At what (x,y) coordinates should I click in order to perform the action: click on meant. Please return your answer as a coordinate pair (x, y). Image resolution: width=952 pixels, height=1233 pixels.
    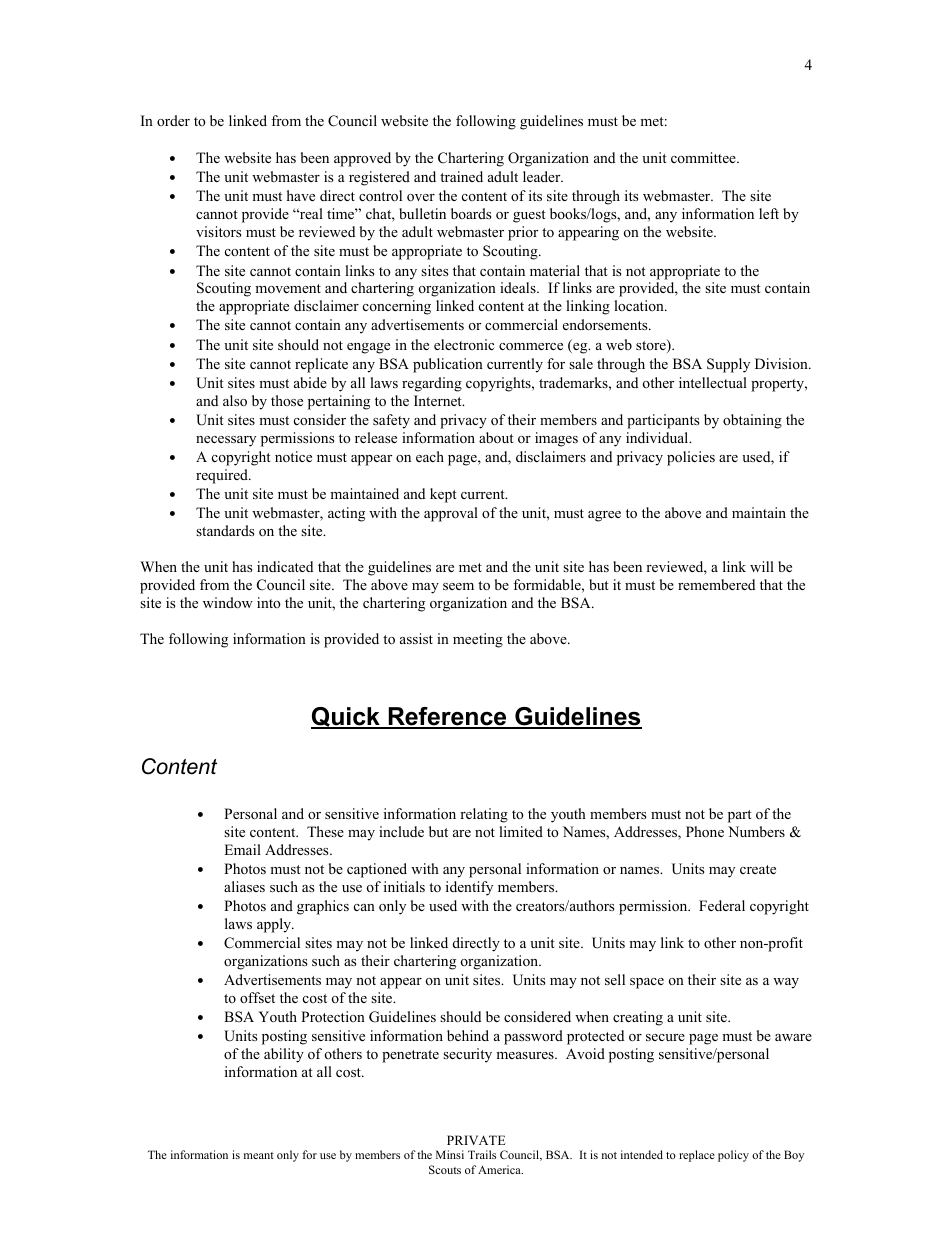
    Looking at the image, I should click on (259, 1155).
